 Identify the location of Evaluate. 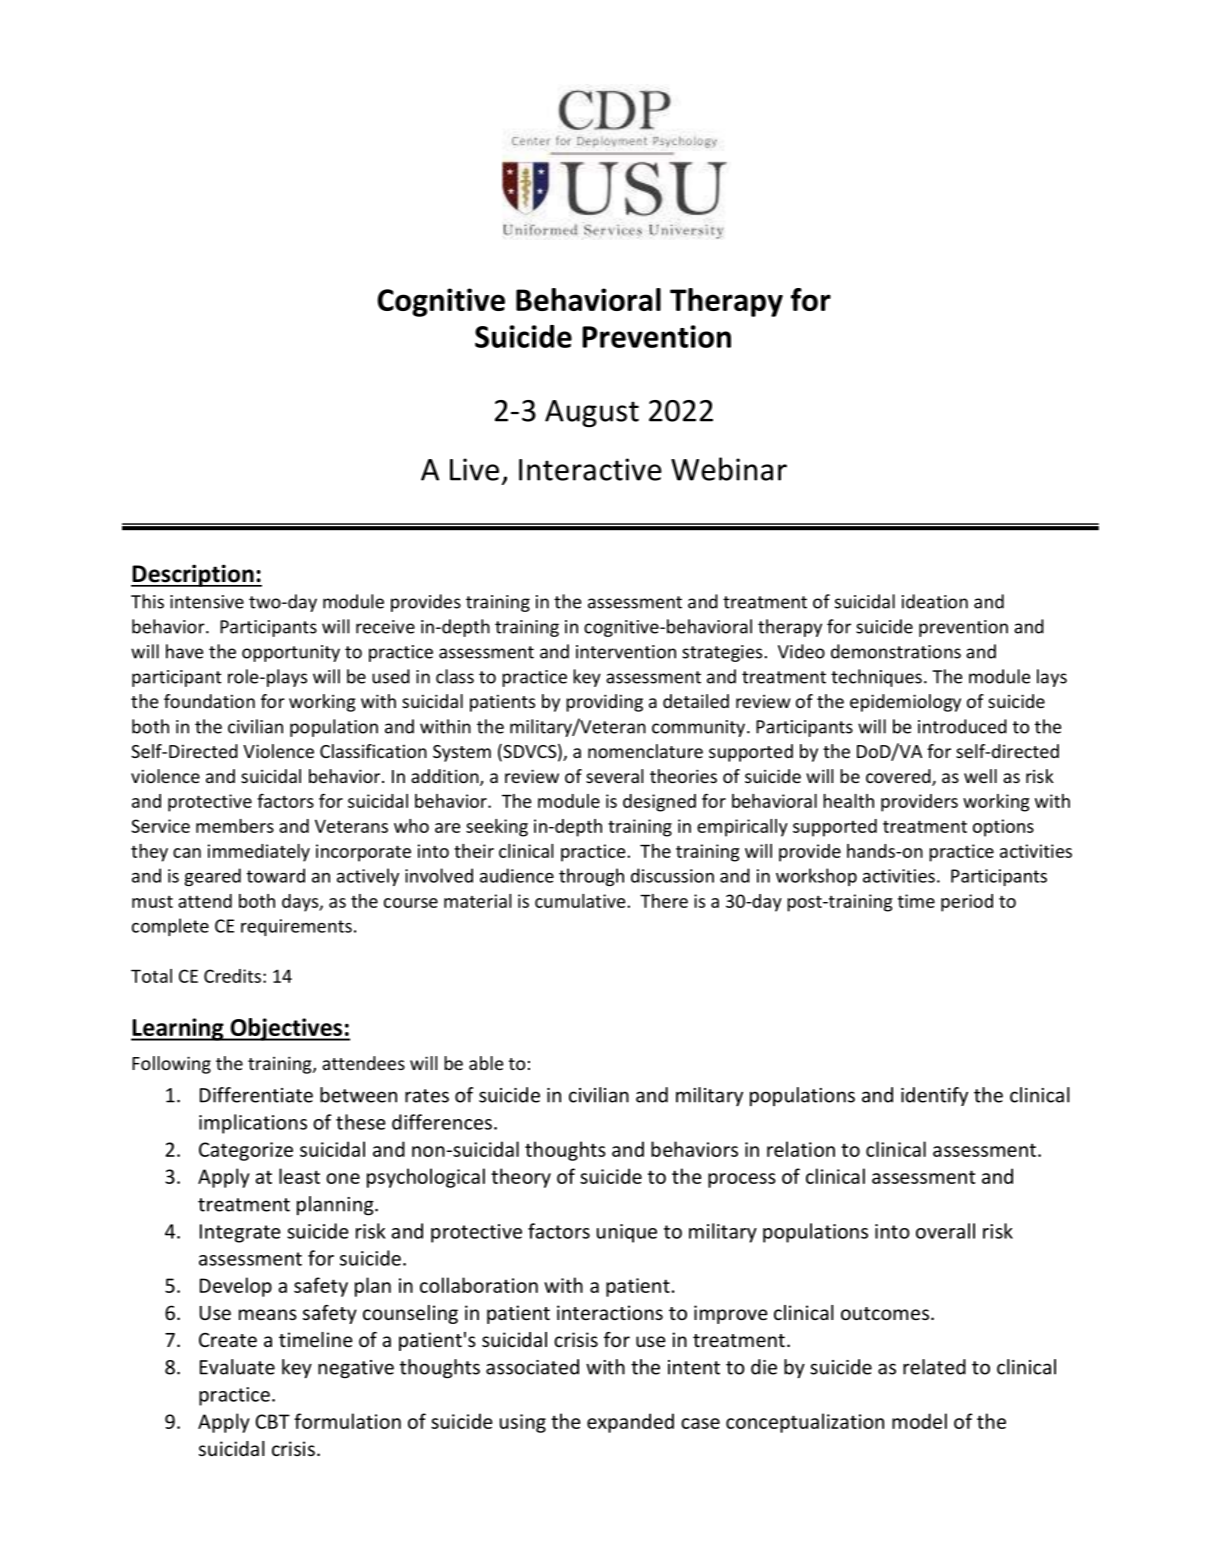
(237, 1367).
